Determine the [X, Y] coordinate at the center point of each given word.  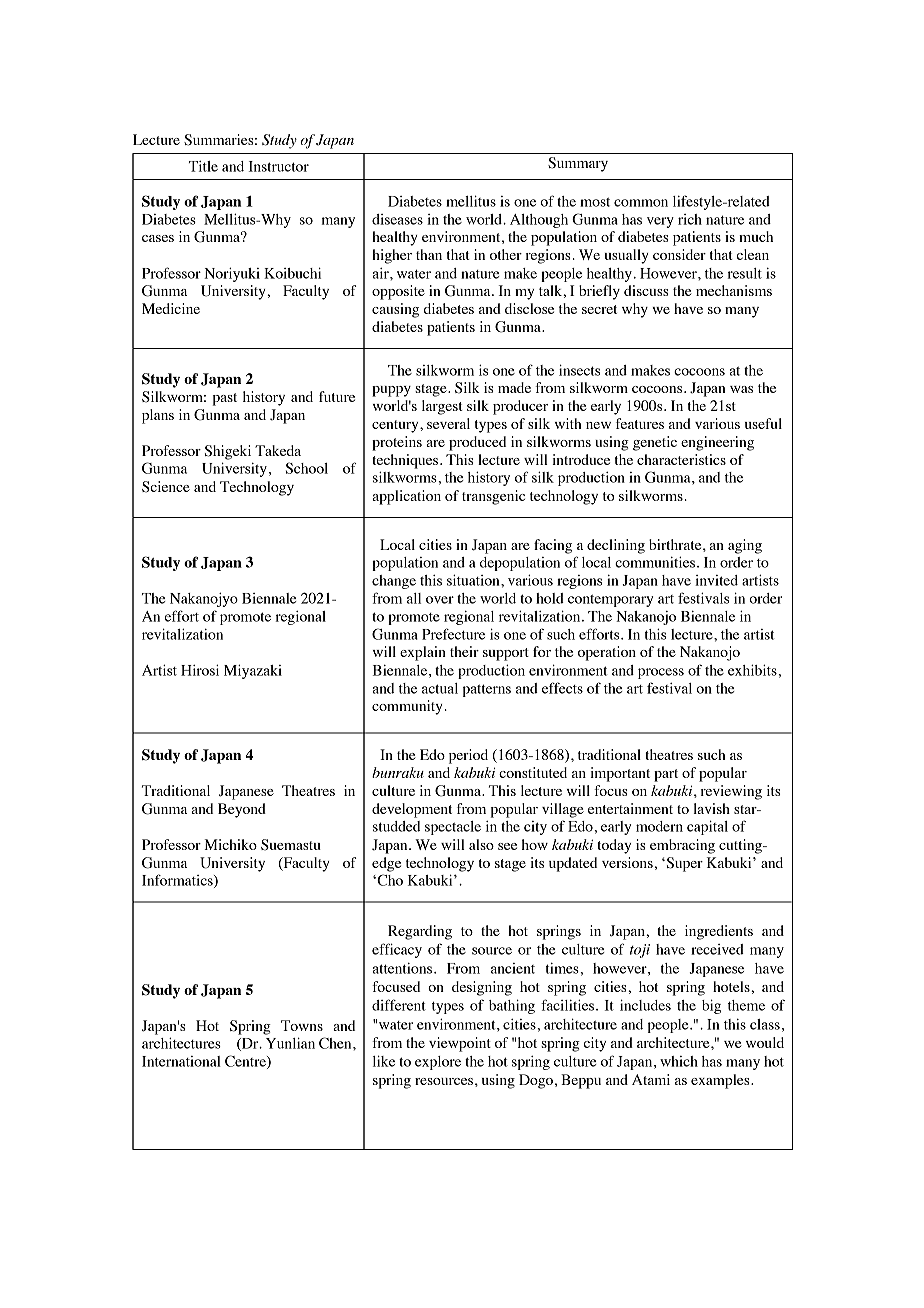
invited [716, 580]
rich [690, 219]
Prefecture [453, 634]
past [225, 399]
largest [442, 407]
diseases [397, 219]
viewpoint [460, 1044]
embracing [682, 846]
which [679, 1061]
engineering [717, 443]
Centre [246, 1062]
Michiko [230, 844]
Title [203, 166]
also [481, 844]
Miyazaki [253, 671]
